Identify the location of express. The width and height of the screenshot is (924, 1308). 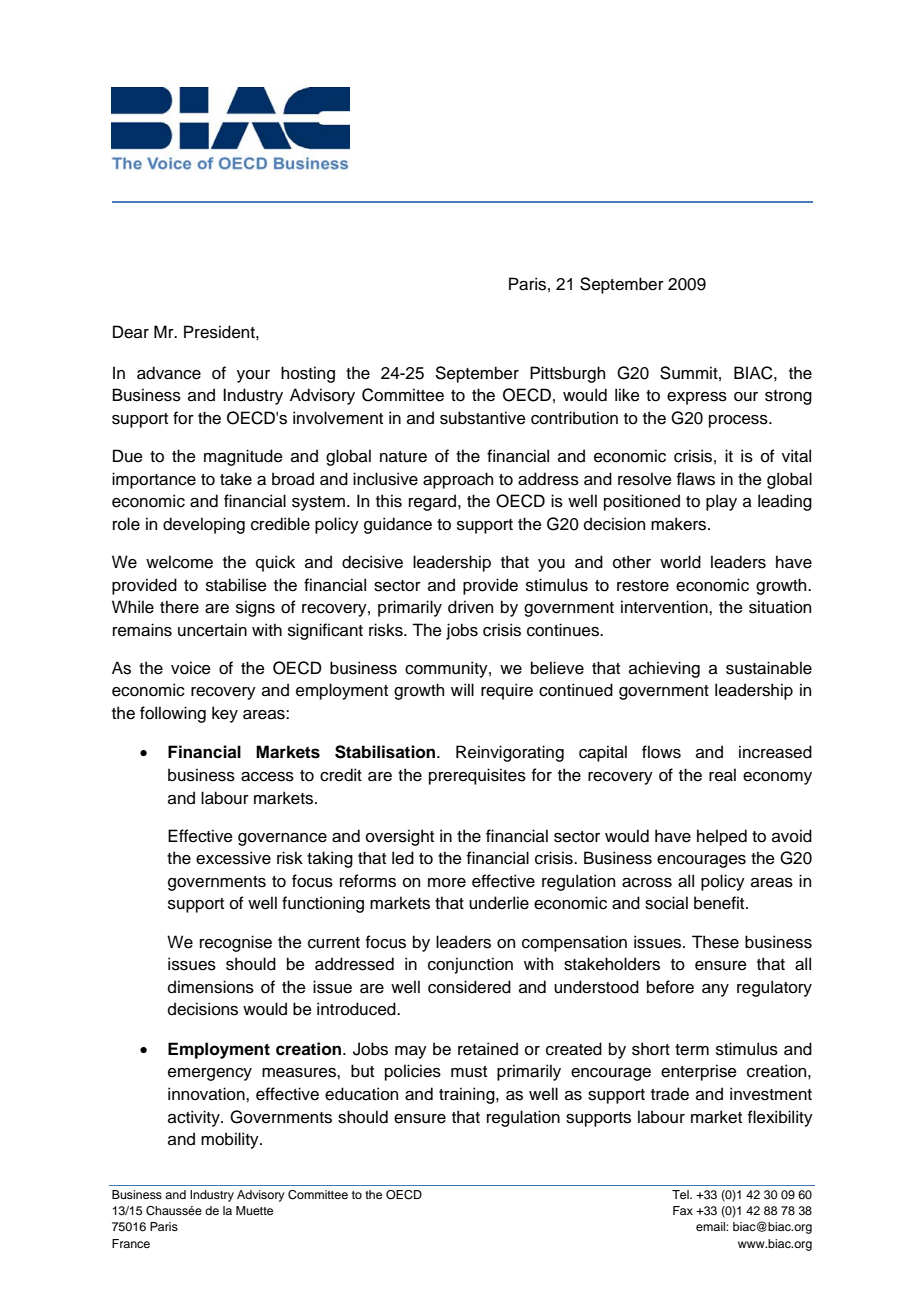
(697, 398).
